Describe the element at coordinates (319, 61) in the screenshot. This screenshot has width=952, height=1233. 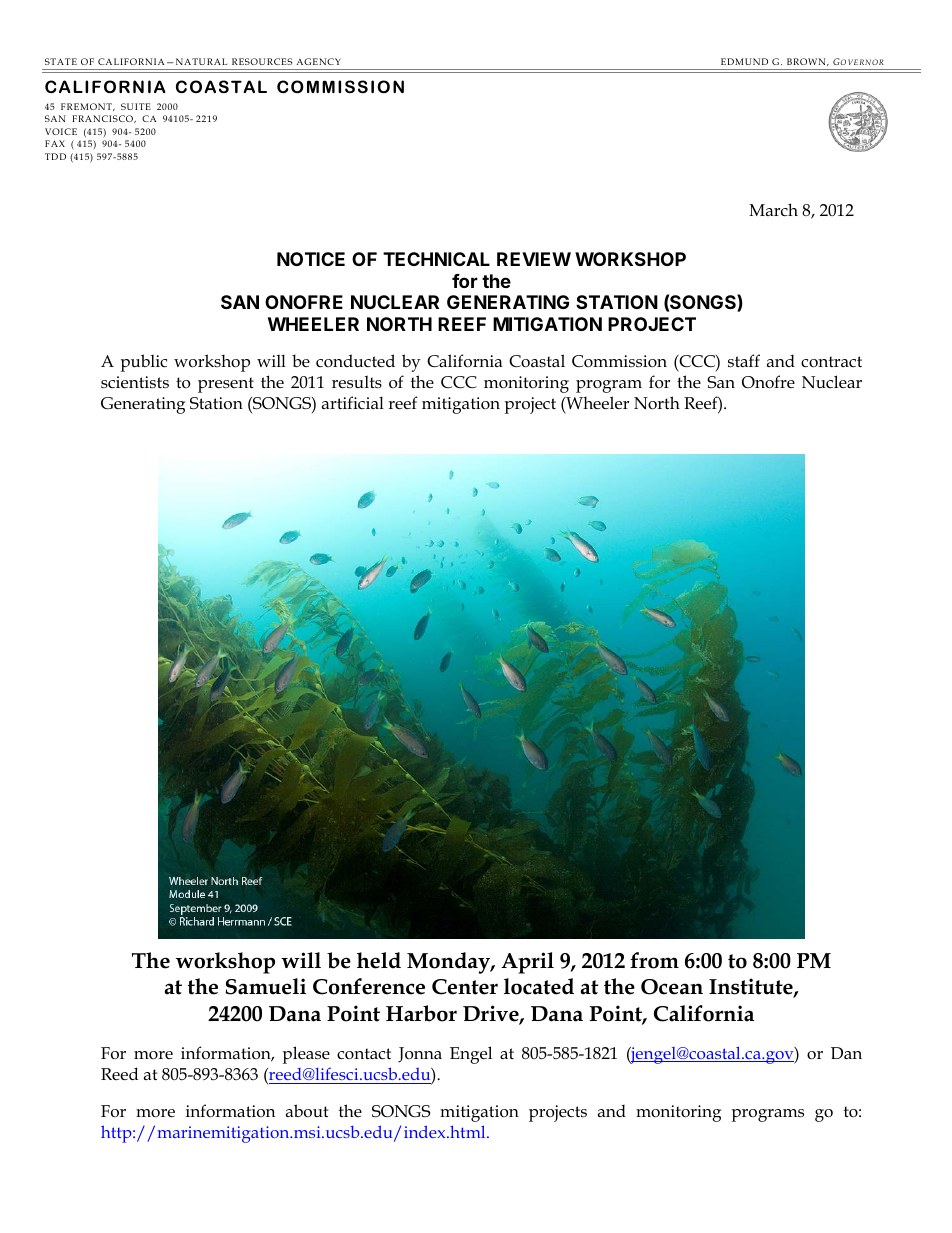
I see `AGENCY` at that location.
